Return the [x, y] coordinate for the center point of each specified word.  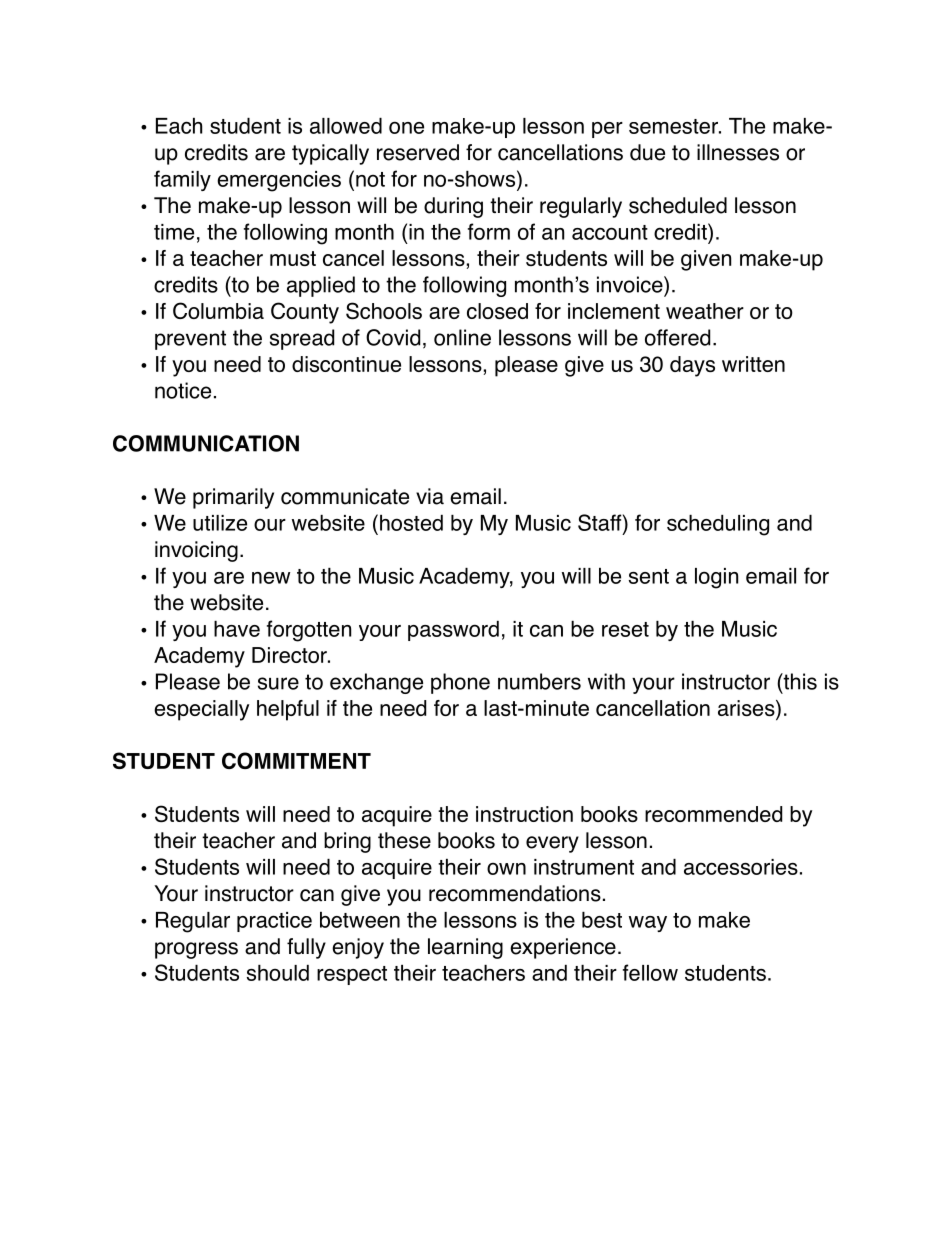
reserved [418, 152]
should [278, 973]
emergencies [279, 181]
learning [465, 948]
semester [674, 126]
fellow [650, 972]
